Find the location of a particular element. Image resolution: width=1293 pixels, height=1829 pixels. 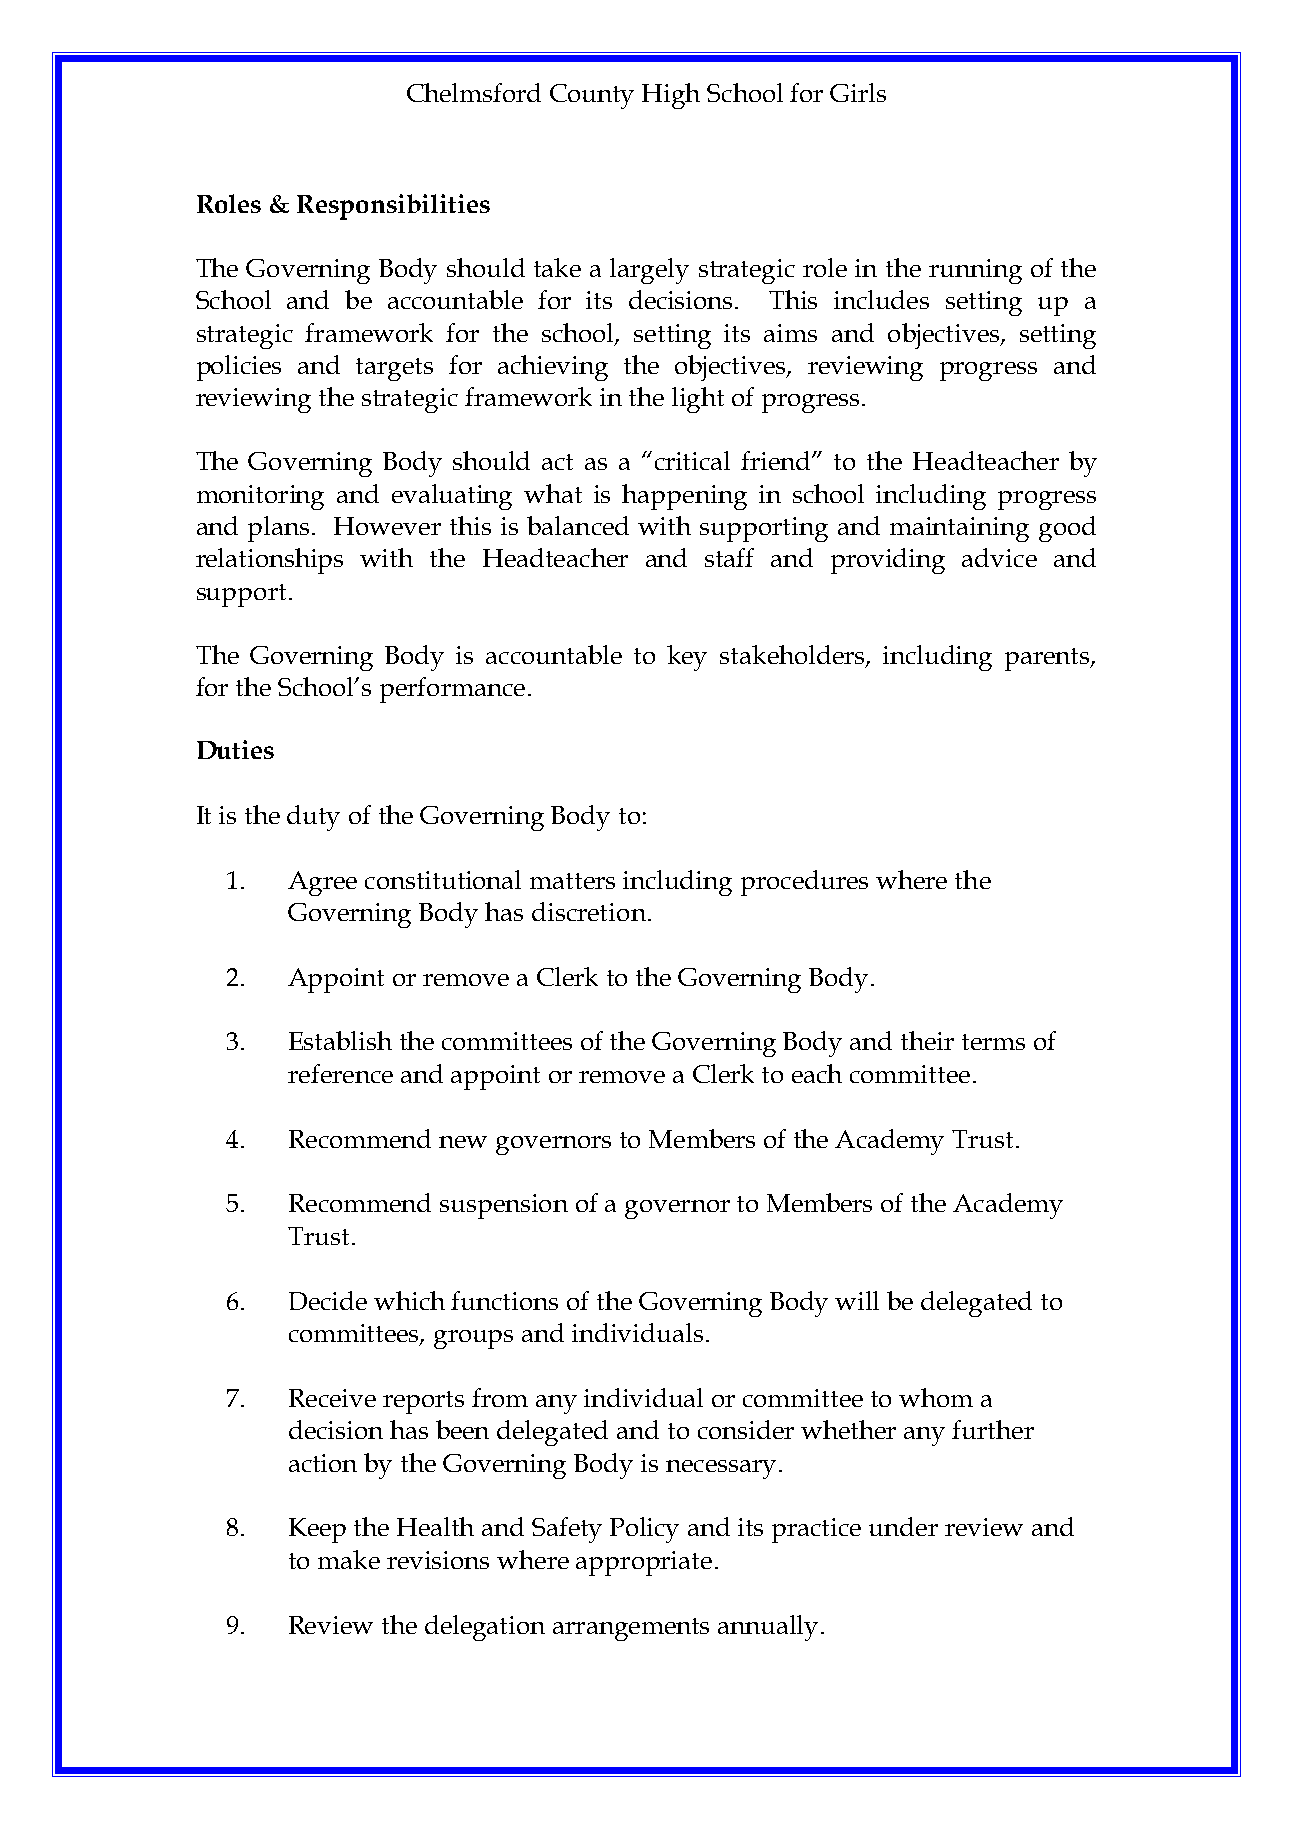

make is located at coordinates (349, 1559).
